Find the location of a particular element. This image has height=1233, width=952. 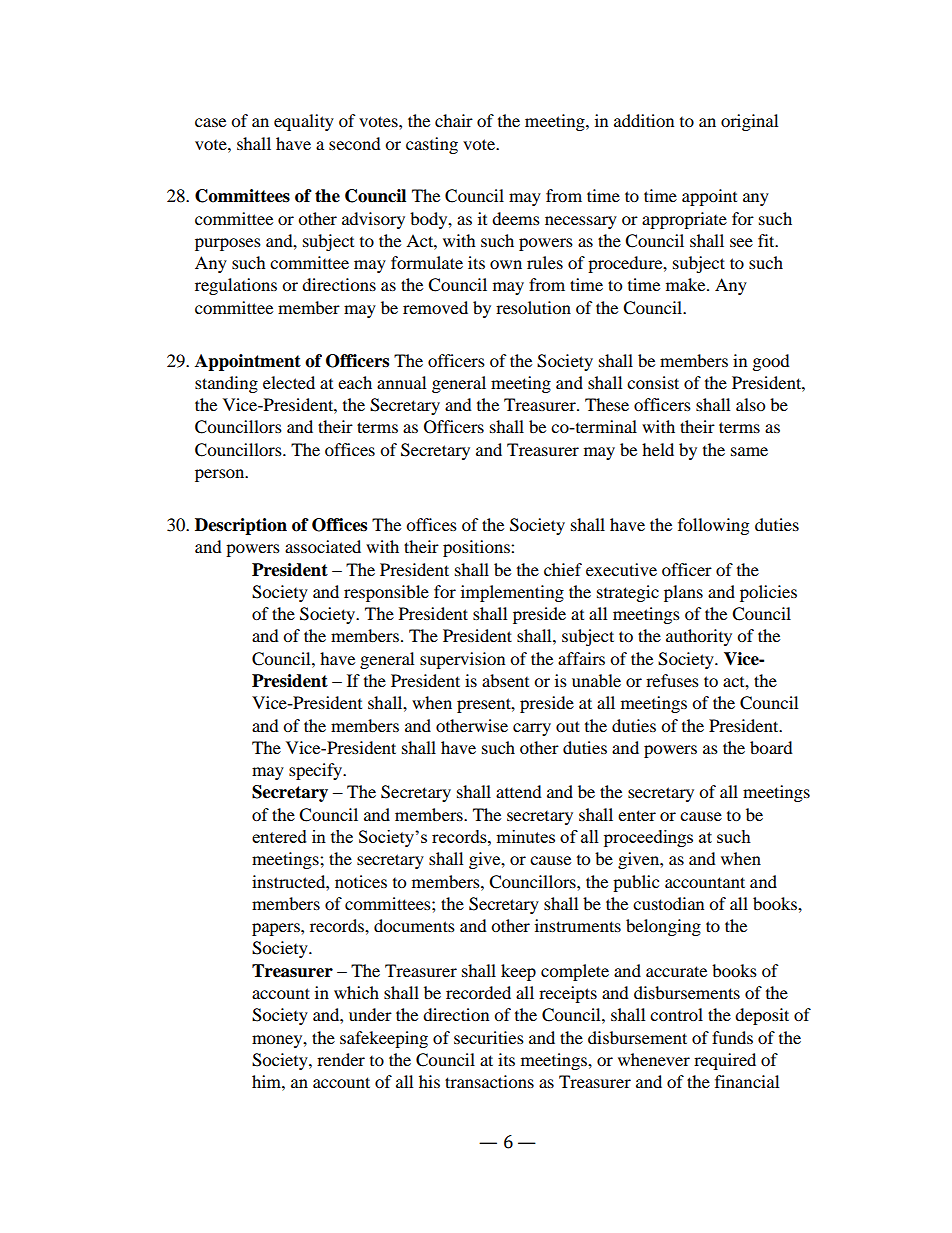

implementing is located at coordinates (512, 593).
